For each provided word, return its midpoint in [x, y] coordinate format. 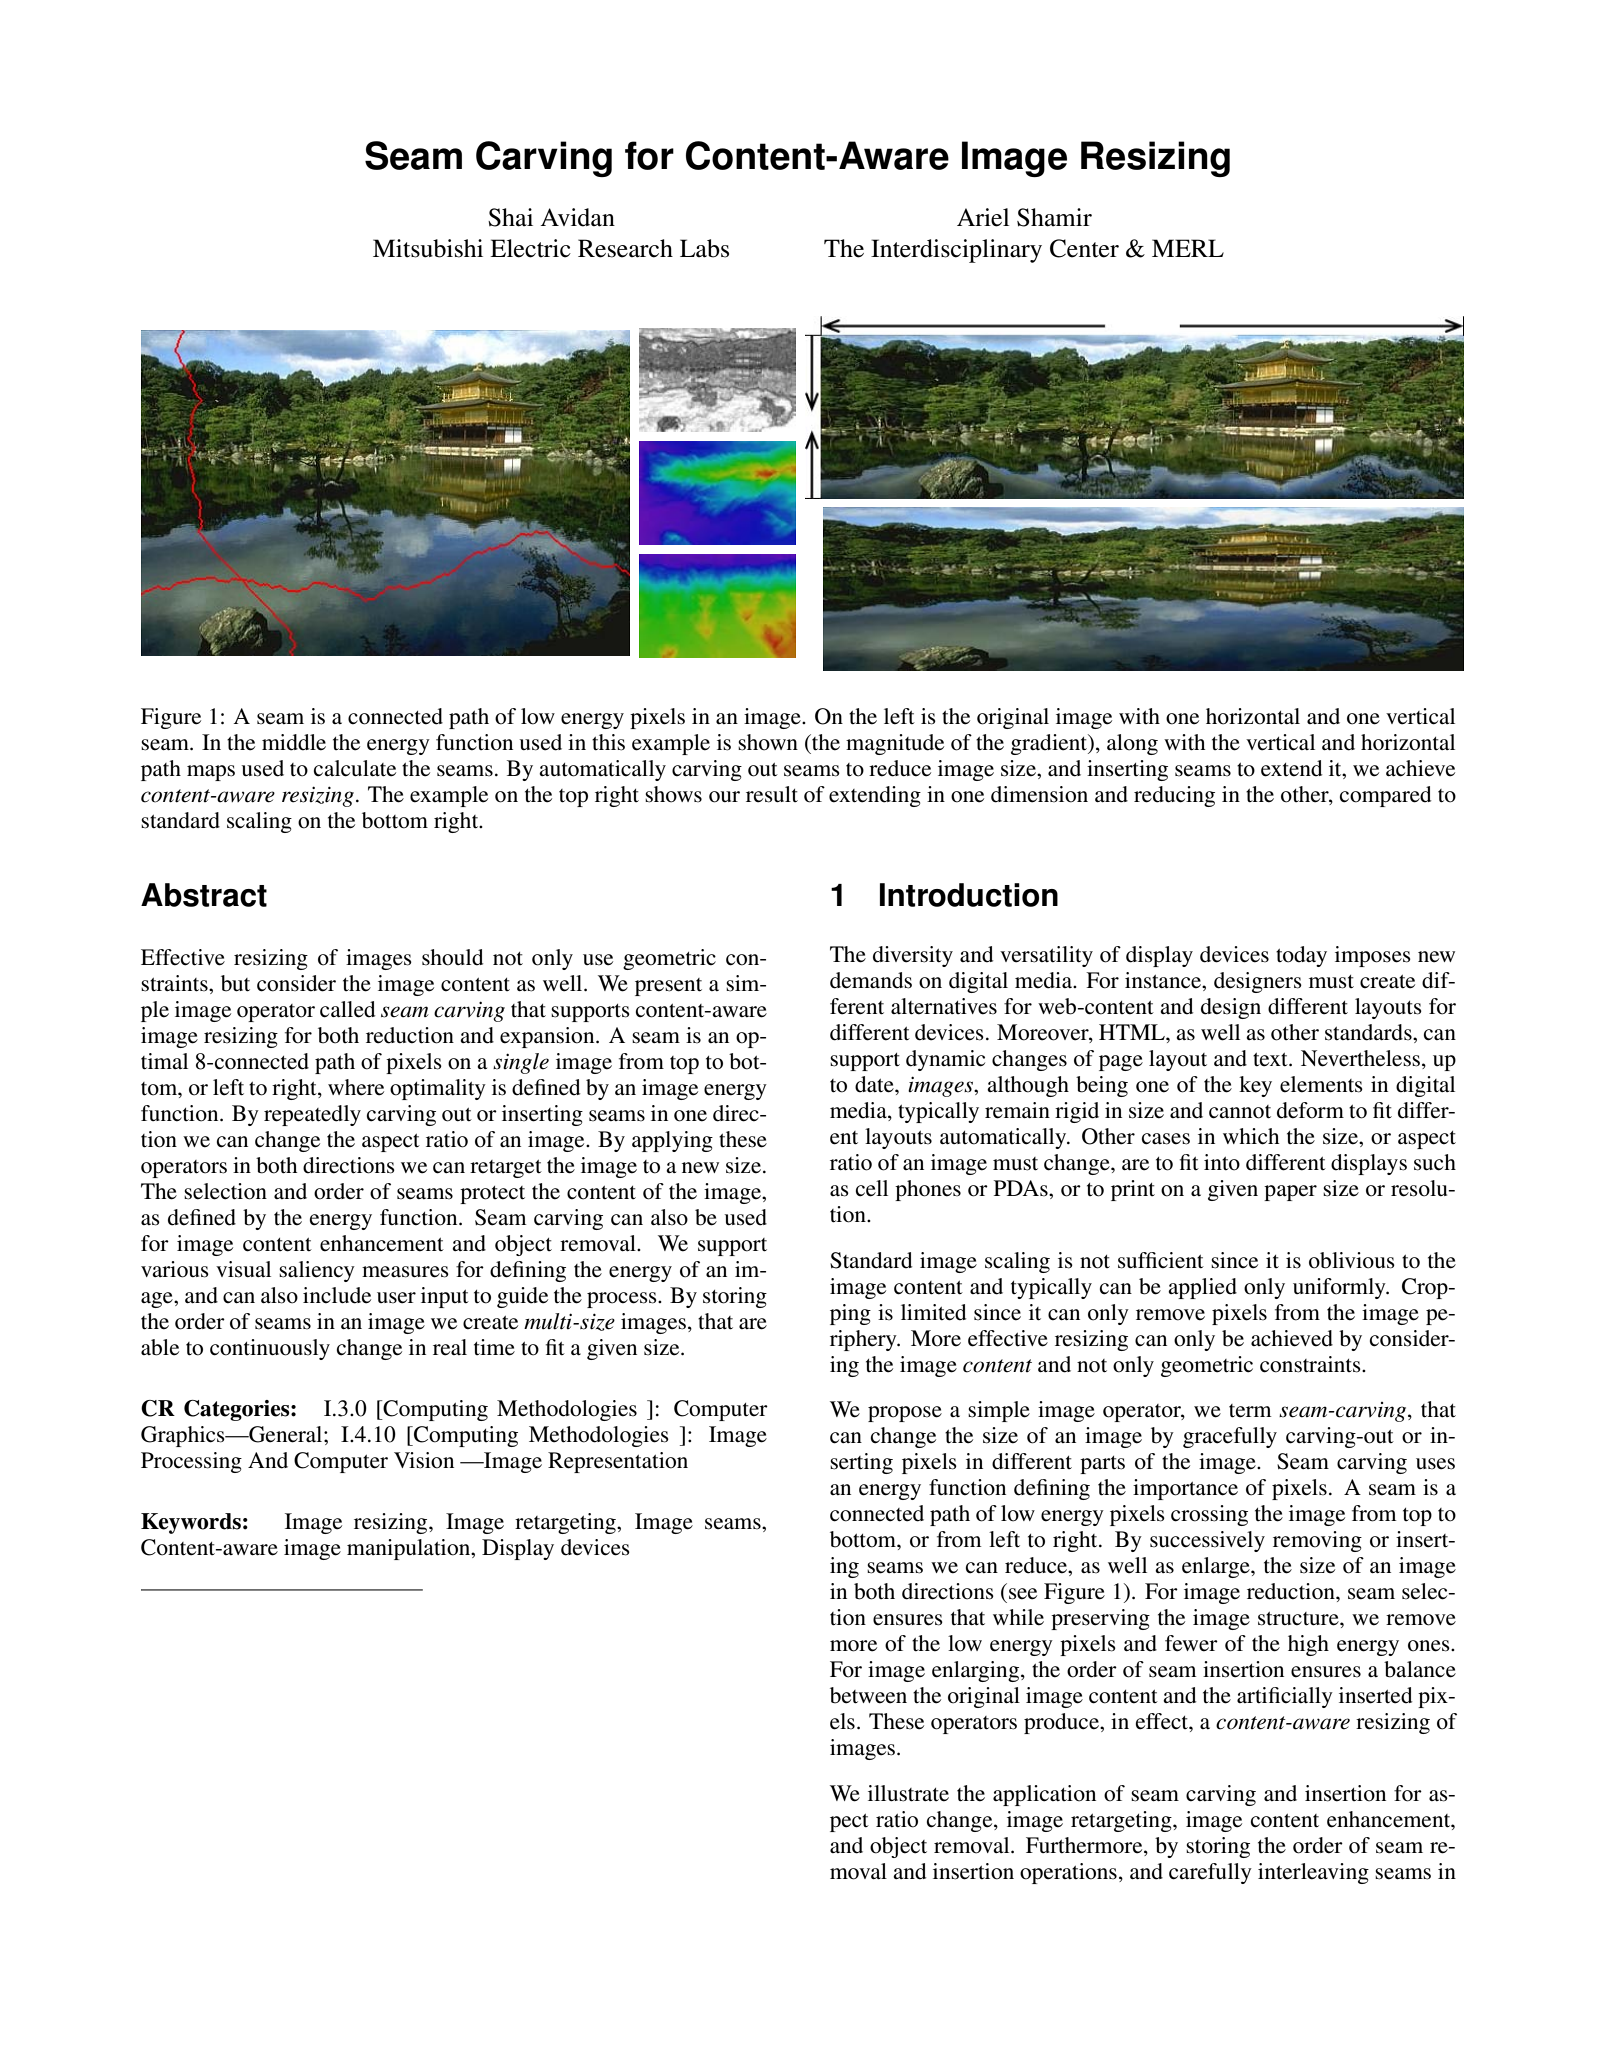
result [772, 794]
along [1132, 744]
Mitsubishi [428, 248]
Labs [704, 248]
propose [905, 1414]
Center [1084, 248]
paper [1290, 1193]
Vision [424, 1460]
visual [243, 1269]
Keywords [191, 1523]
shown [768, 742]
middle [294, 742]
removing [1317, 1541]
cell [872, 1188]
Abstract [204, 895]
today [1301, 956]
